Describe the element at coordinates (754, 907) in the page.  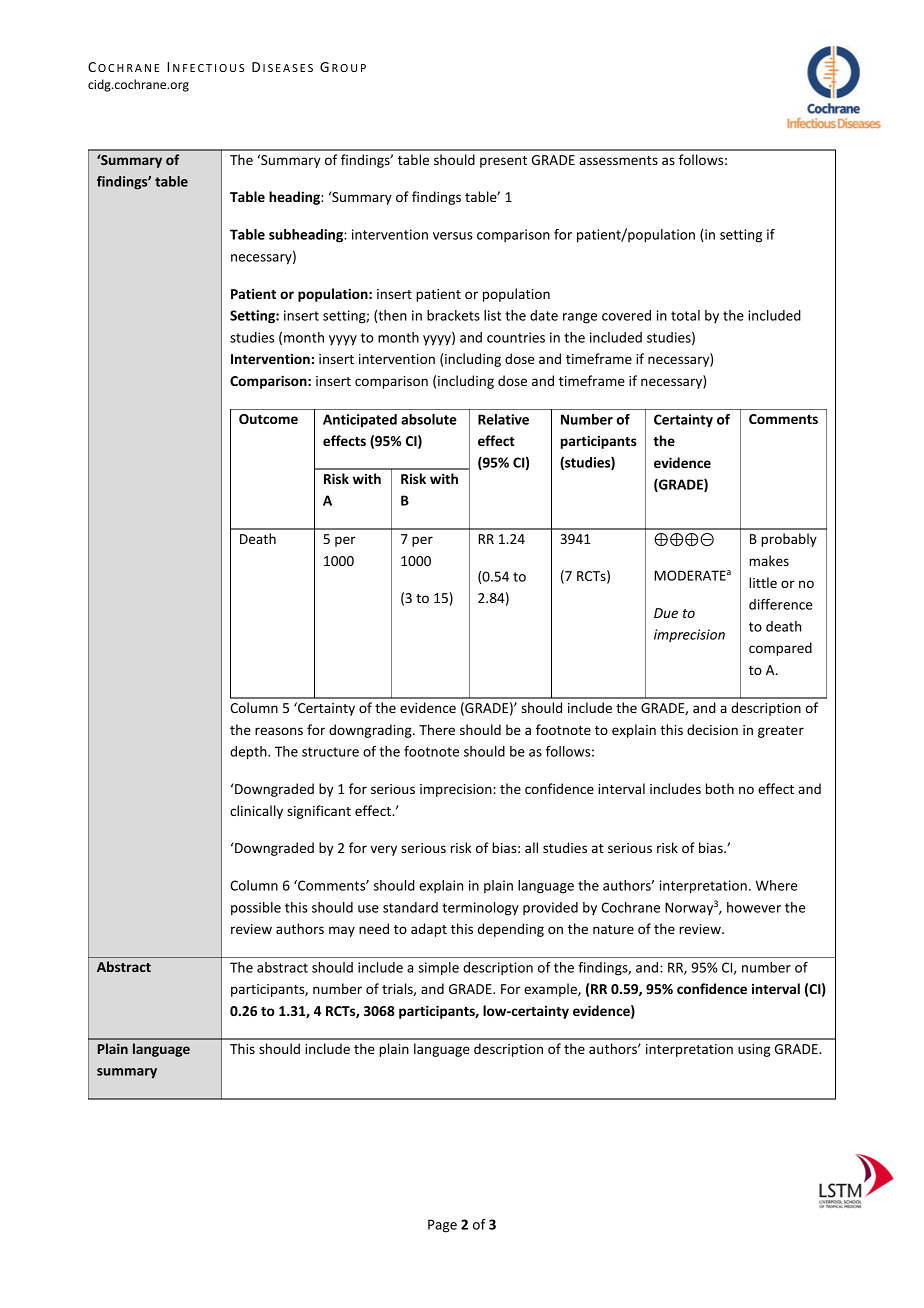
I see `however` at that location.
